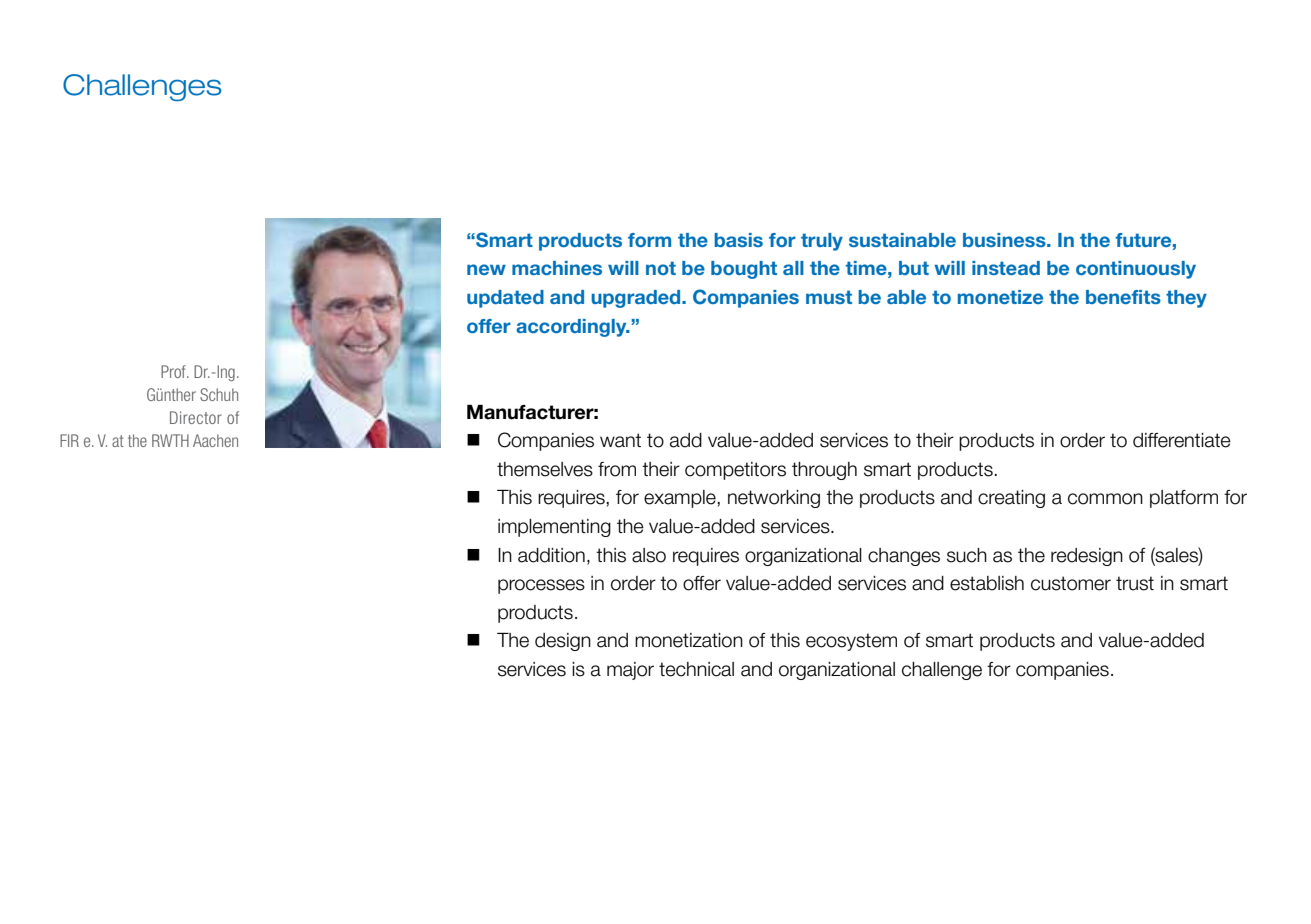 The height and width of the screenshot is (924, 1311). I want to click on want, so click(620, 440).
